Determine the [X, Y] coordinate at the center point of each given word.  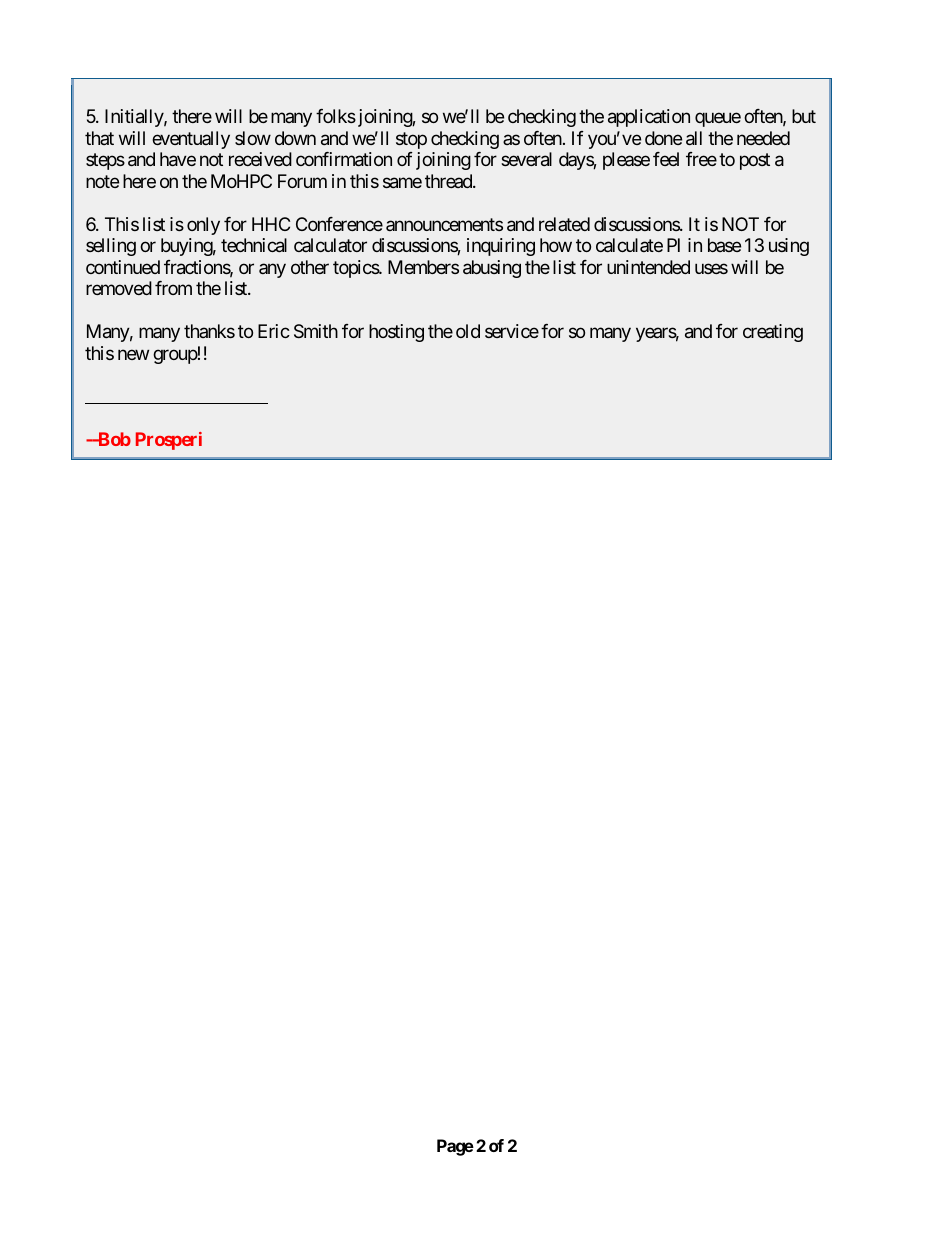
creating [773, 333]
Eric [274, 331]
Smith [316, 331]
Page [455, 1147]
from [173, 288]
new [133, 354]
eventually [191, 140]
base [724, 245]
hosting [396, 333]
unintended [648, 267]
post [755, 162]
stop [411, 140]
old [468, 331]
